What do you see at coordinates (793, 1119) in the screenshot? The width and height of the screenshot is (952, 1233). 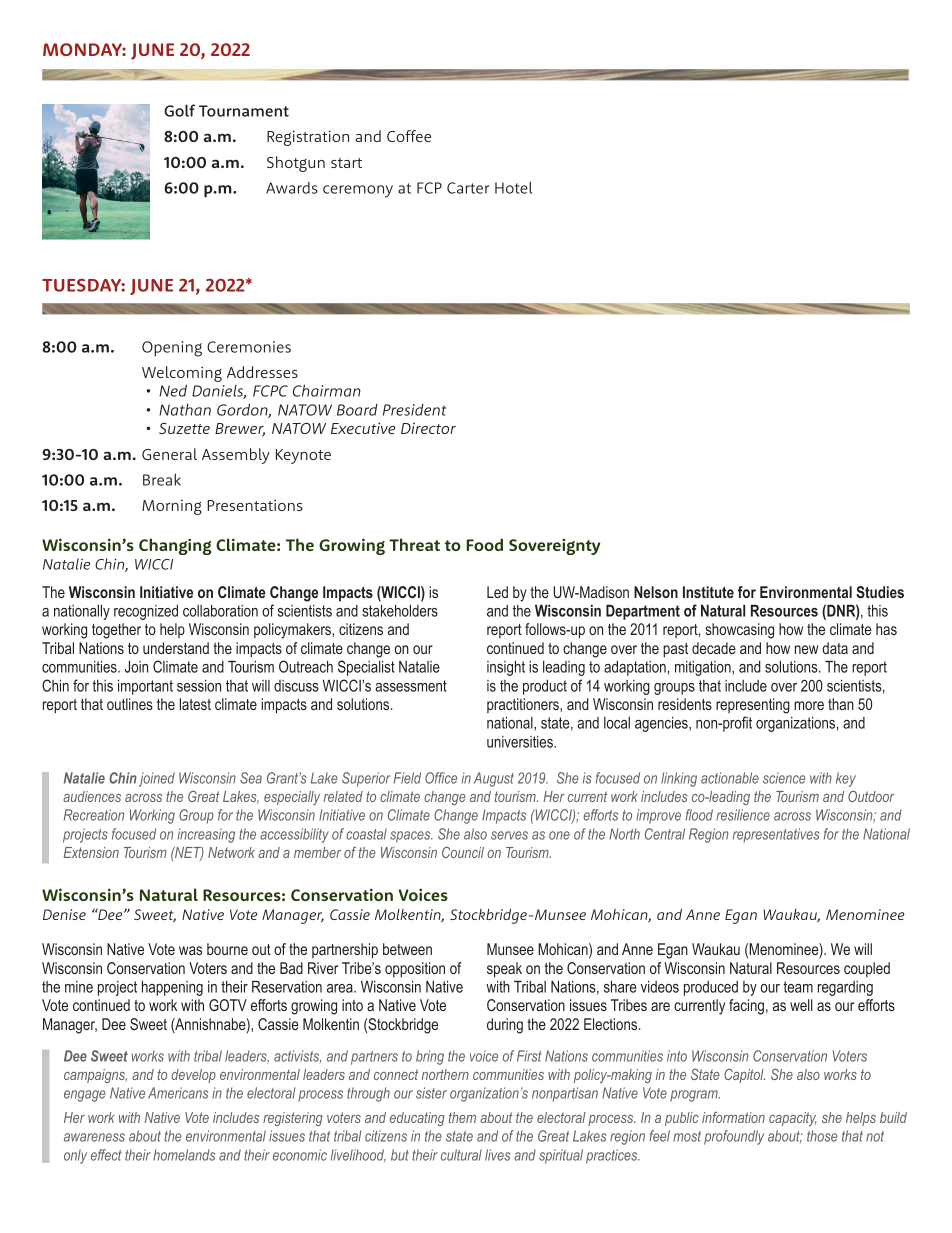 I see `capacity` at bounding box center [793, 1119].
